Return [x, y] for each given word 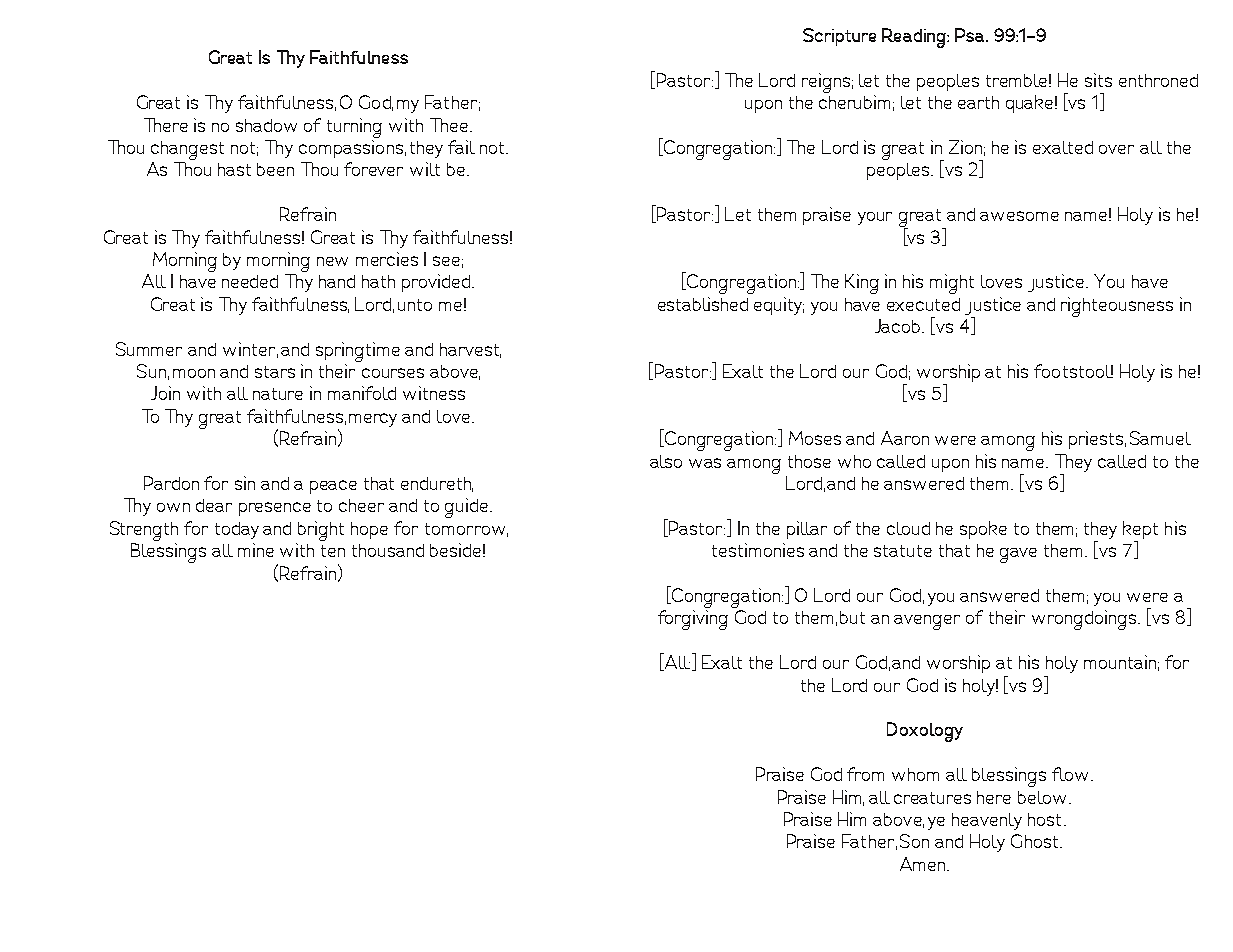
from [865, 774]
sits [1098, 80]
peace [333, 487]
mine [256, 550]
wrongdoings [1085, 620]
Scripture [839, 37]
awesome [1019, 216]
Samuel [1160, 438]
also [666, 461]
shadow [266, 125]
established [703, 304]
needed [250, 281]
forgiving [693, 620]
